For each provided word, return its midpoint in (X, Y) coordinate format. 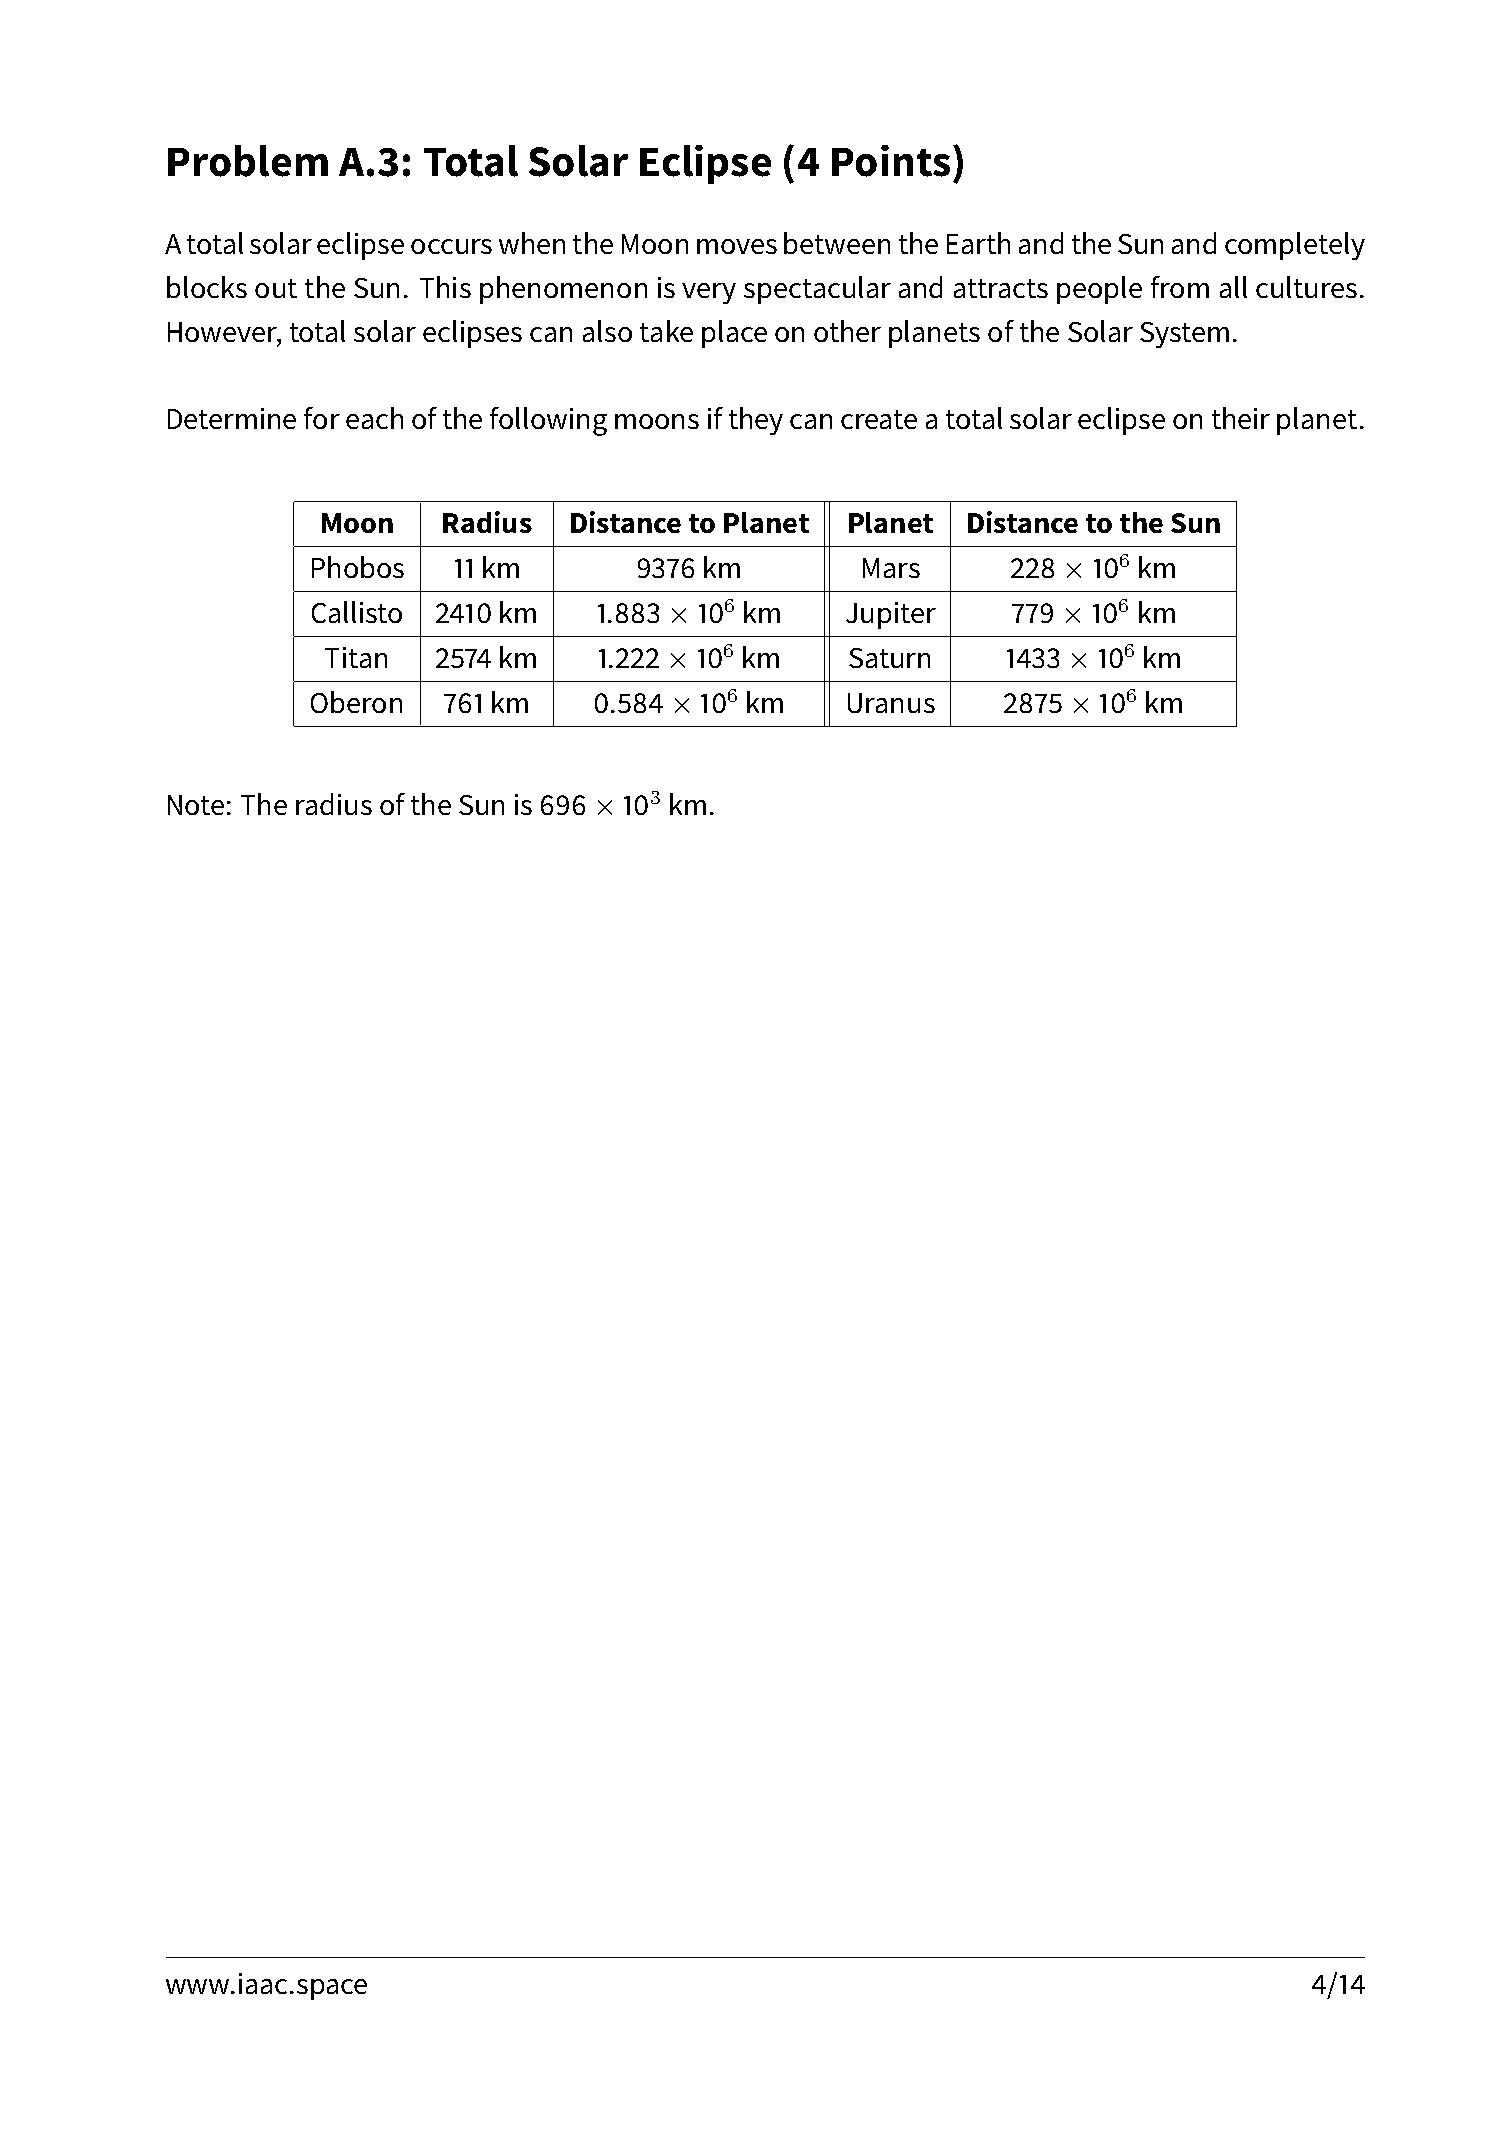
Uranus (891, 703)
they (756, 421)
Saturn (889, 658)
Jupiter (891, 615)
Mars (891, 568)
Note (196, 805)
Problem (248, 161)
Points (891, 161)
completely (1295, 246)
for (322, 418)
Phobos (358, 567)
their (1241, 418)
